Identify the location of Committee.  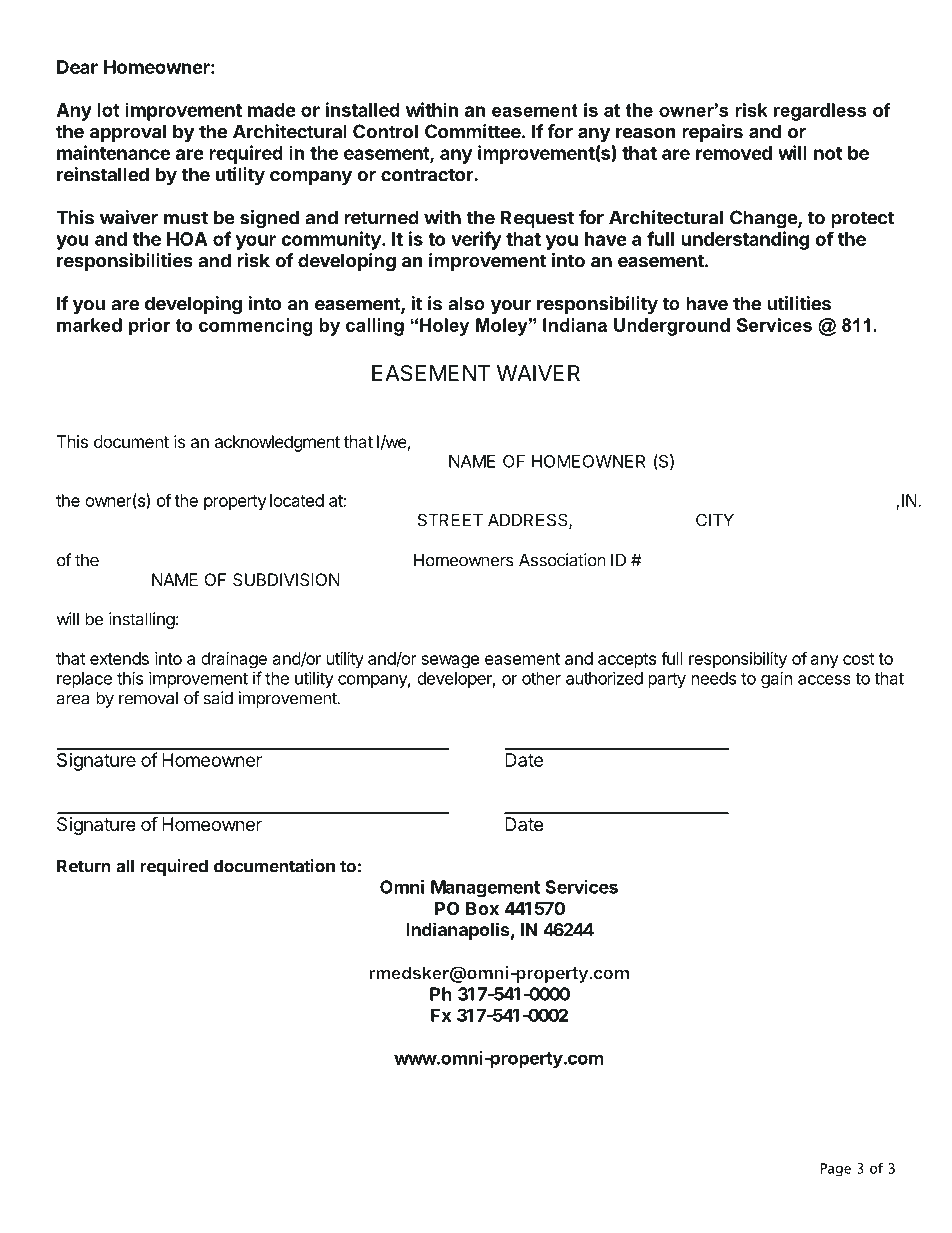
(473, 131).
